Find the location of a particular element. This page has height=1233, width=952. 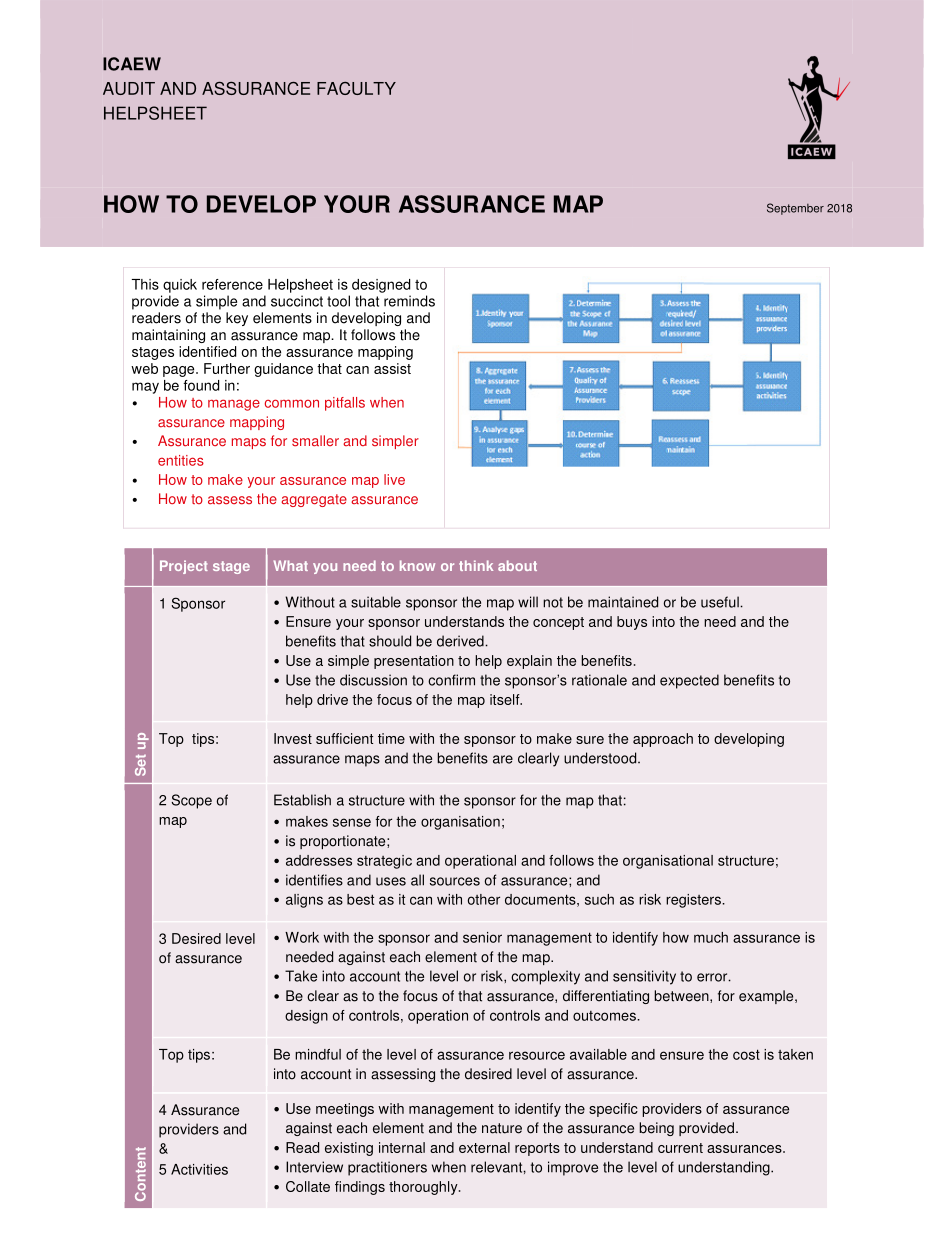

Activities is located at coordinates (199, 1169).
